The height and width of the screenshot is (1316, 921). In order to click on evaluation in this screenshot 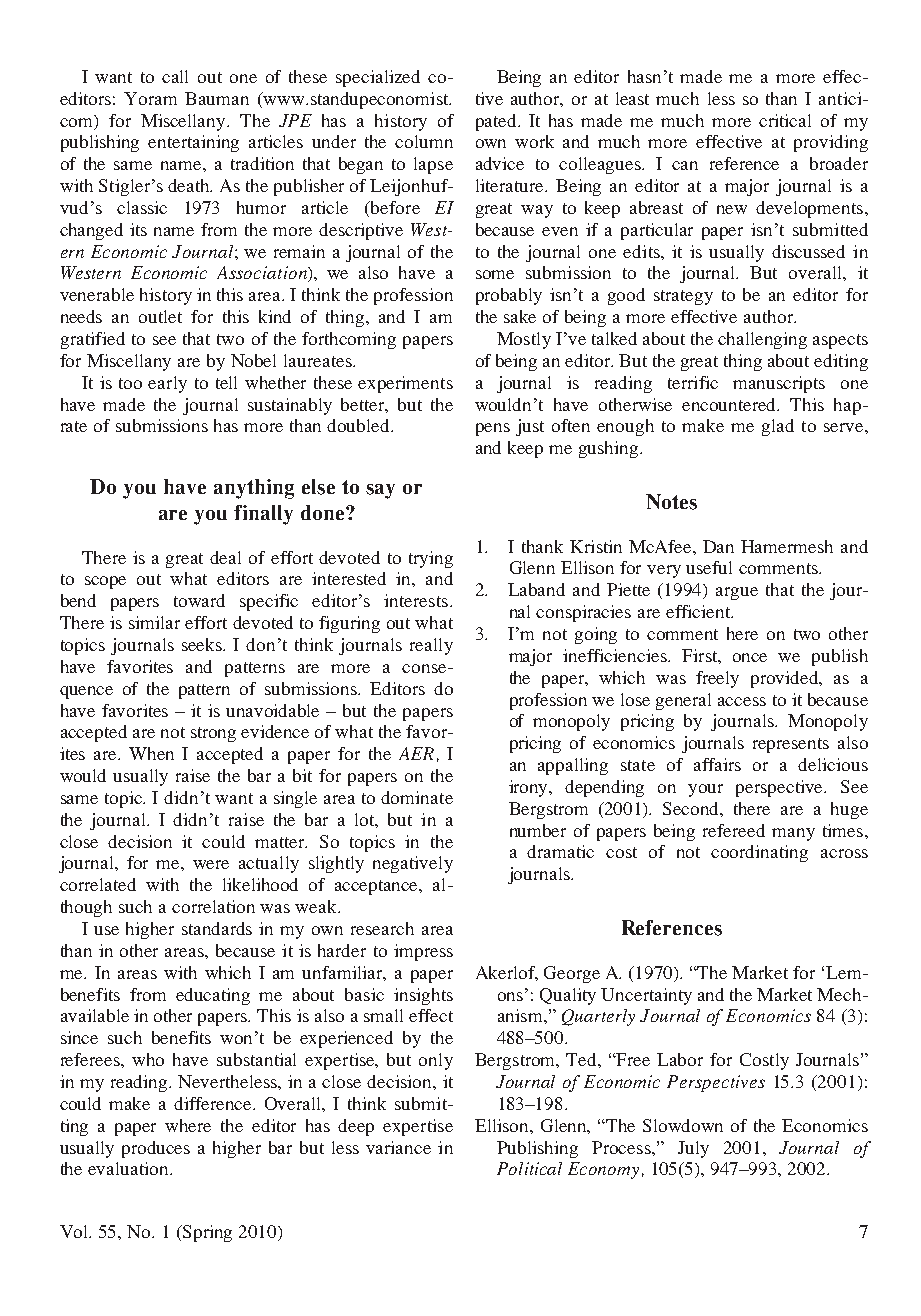, I will do `click(129, 1168)`.
